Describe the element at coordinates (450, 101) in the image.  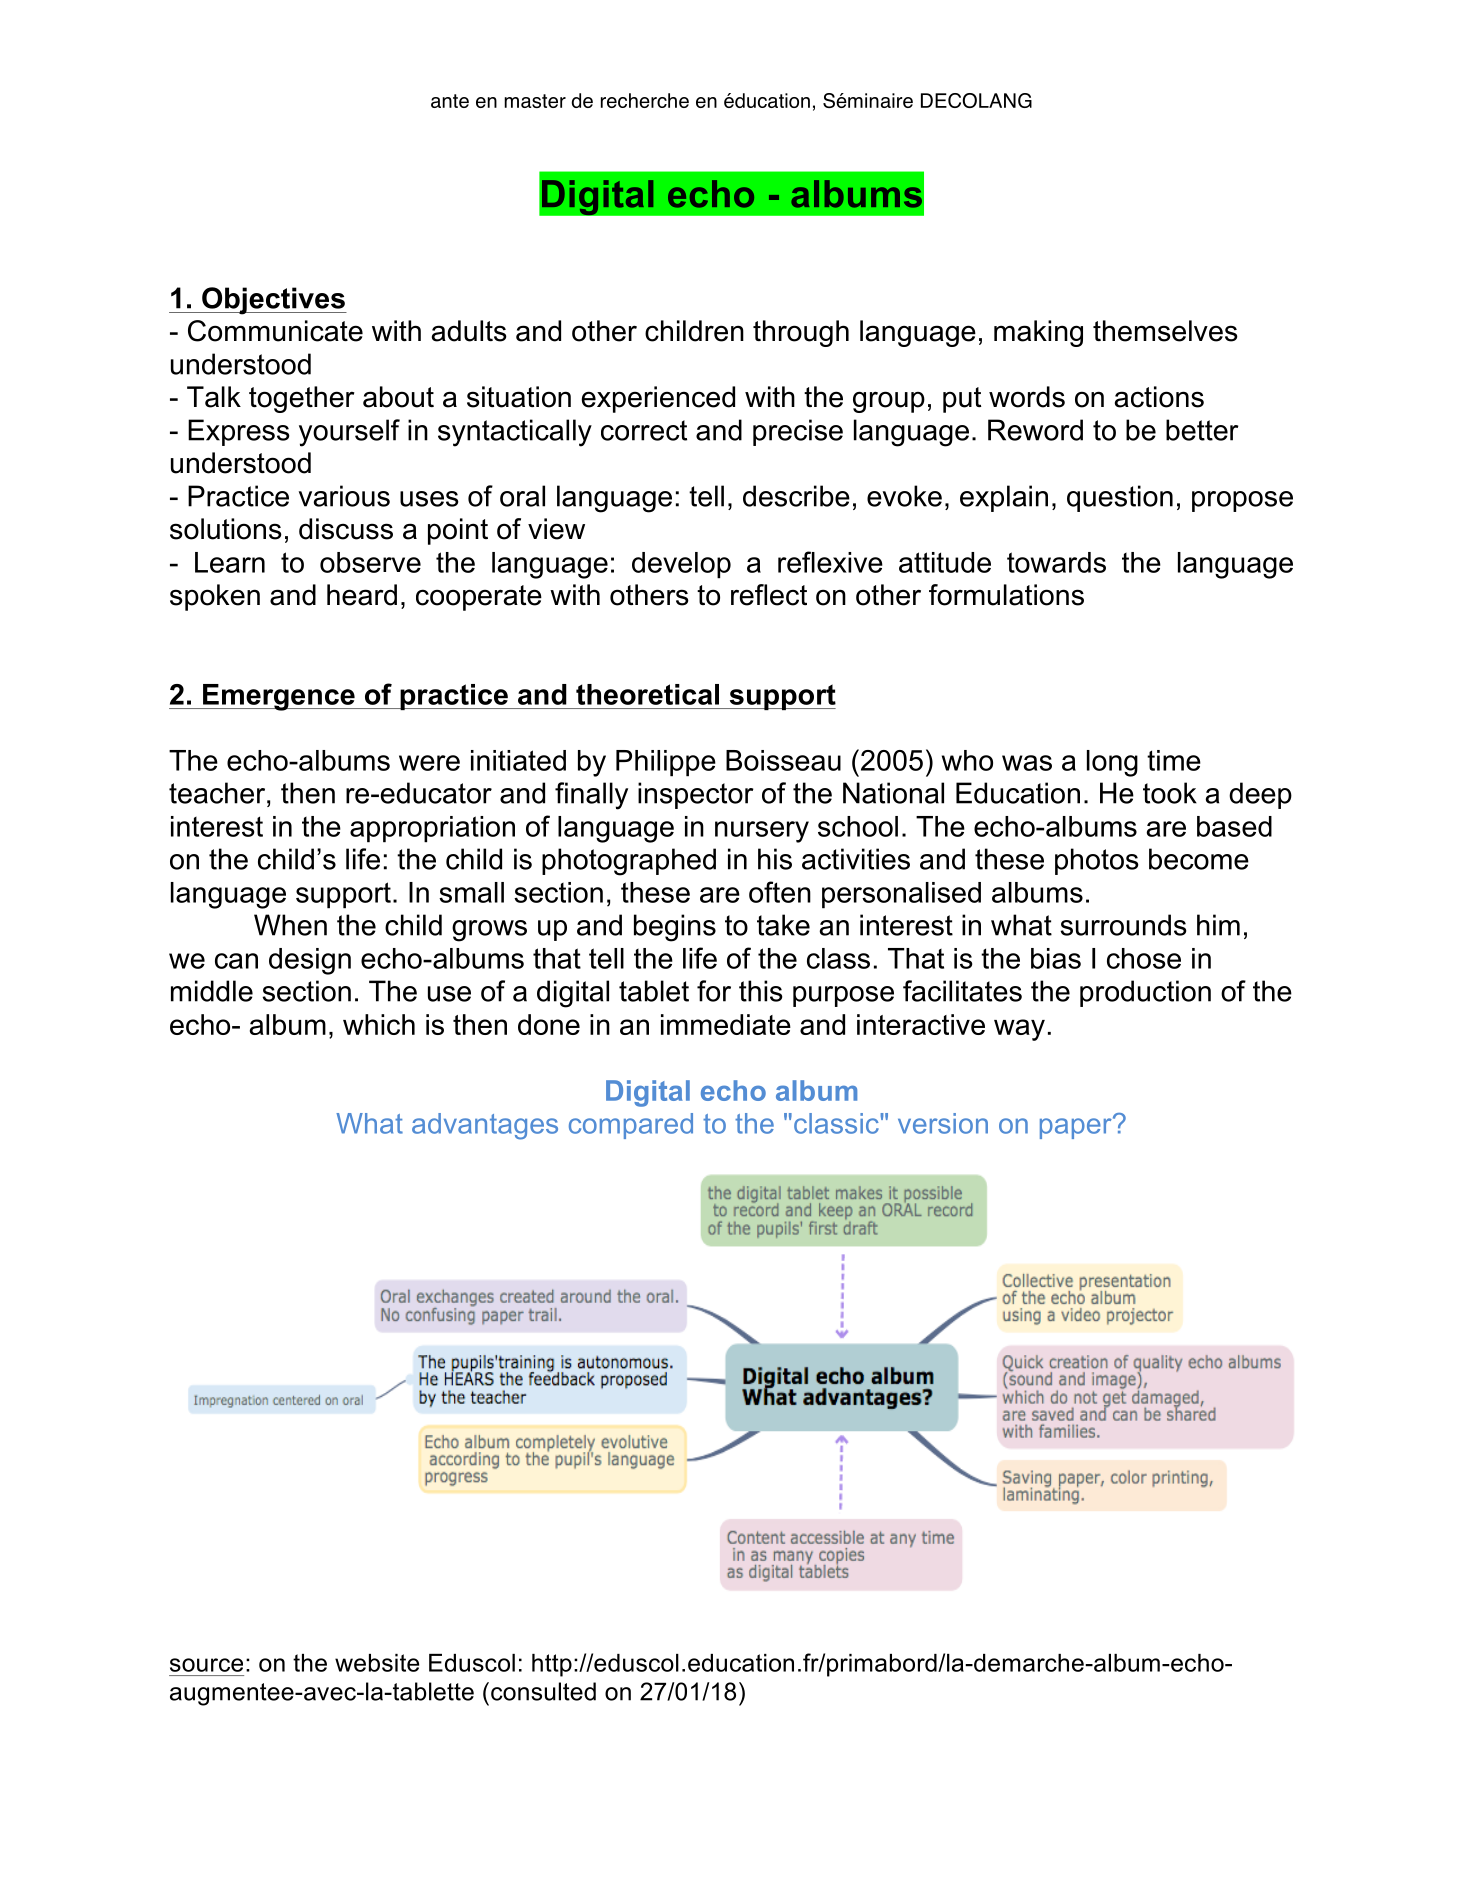
I see `ante` at that location.
